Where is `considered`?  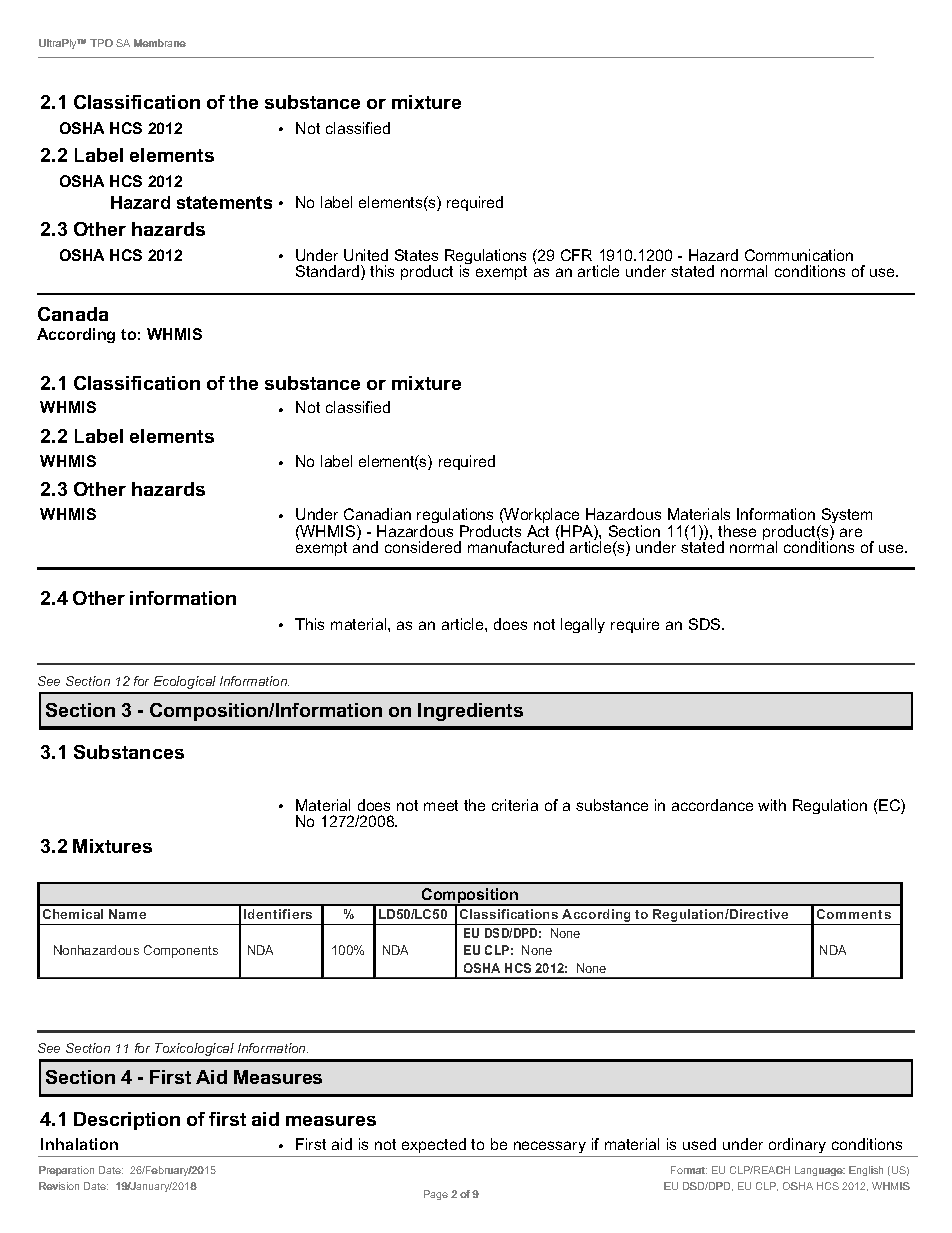 considered is located at coordinates (423, 547).
